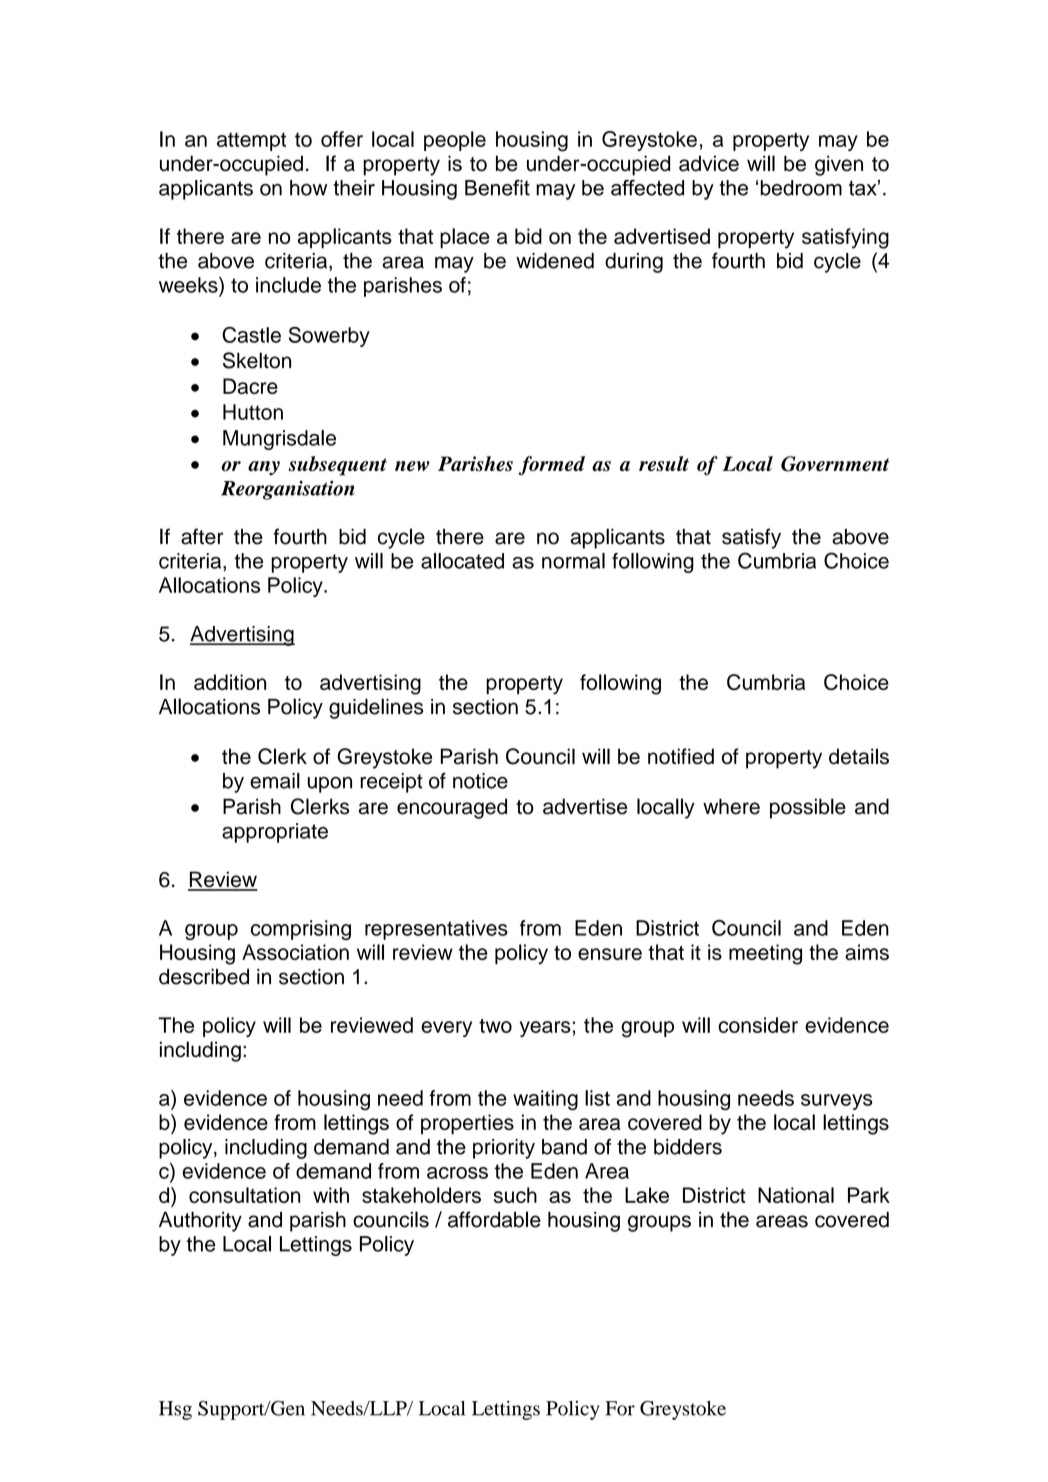 The width and height of the image is (1048, 1482). Describe the element at coordinates (808, 808) in the image. I see `possible` at that location.
